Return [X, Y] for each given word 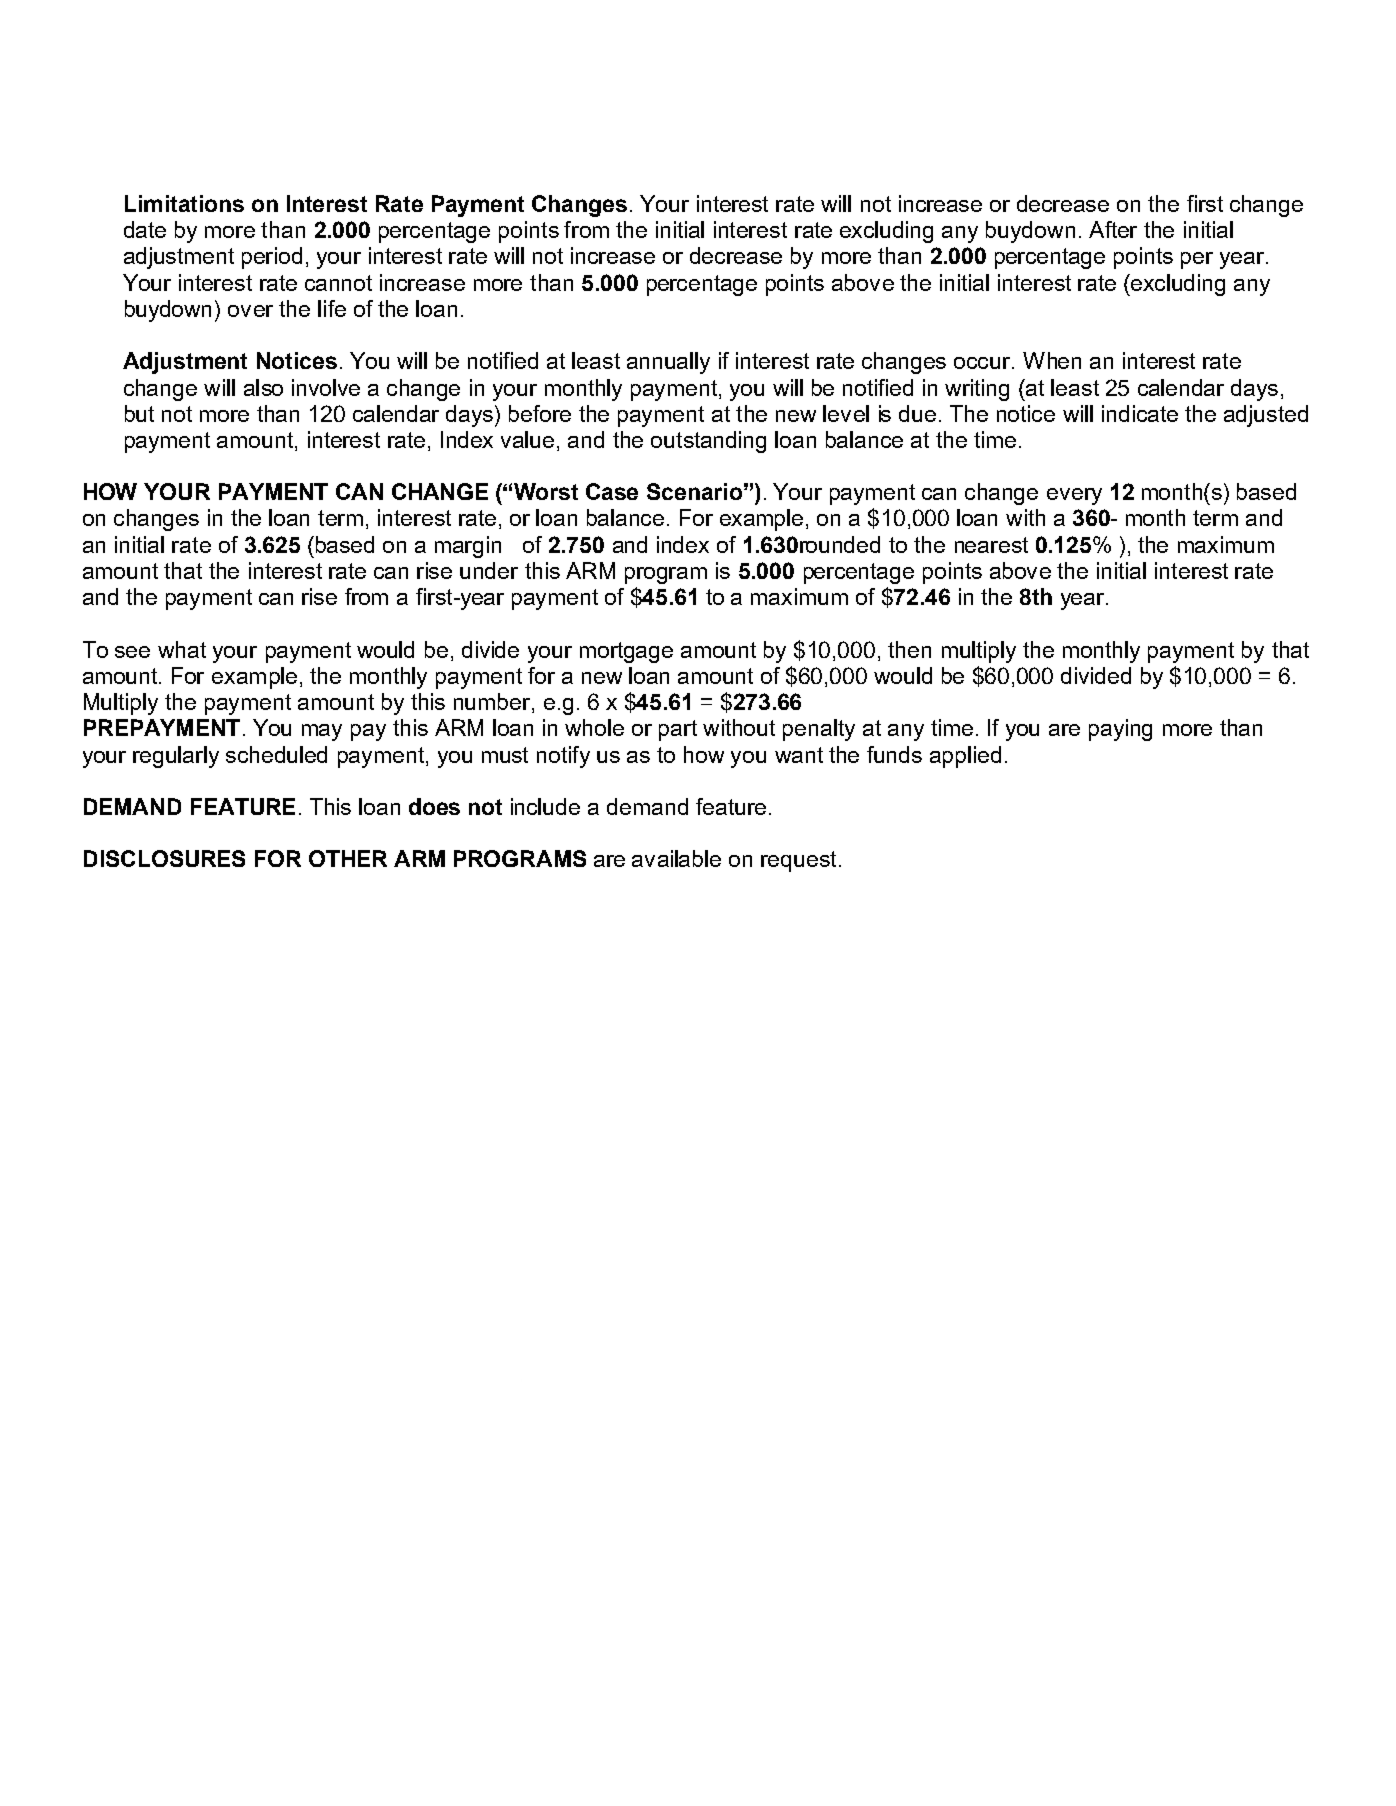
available [676, 858]
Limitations [184, 203]
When [1052, 360]
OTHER [348, 858]
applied [965, 757]
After [1113, 229]
